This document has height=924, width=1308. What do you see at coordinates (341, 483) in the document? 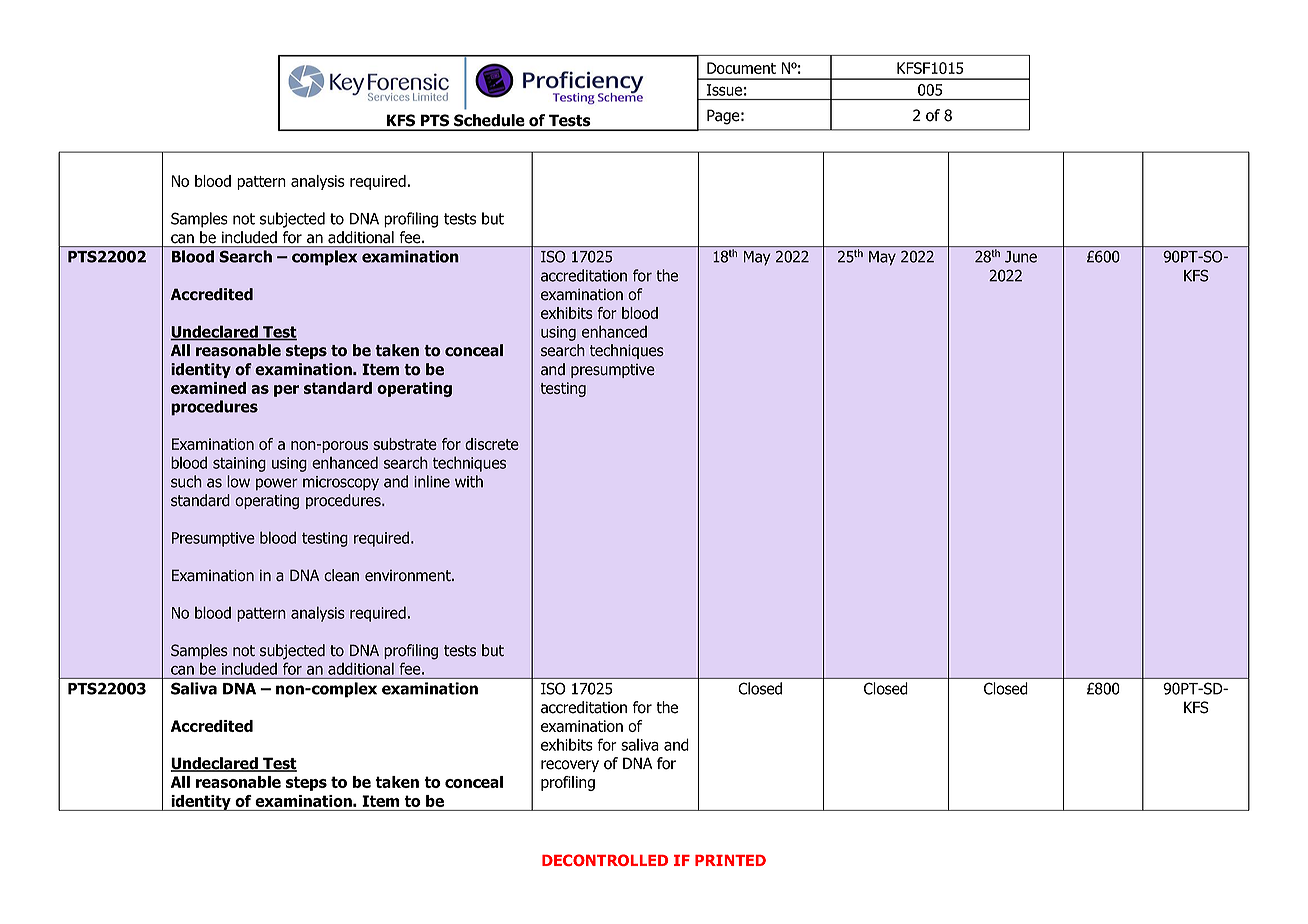
I see `microscopy` at bounding box center [341, 483].
